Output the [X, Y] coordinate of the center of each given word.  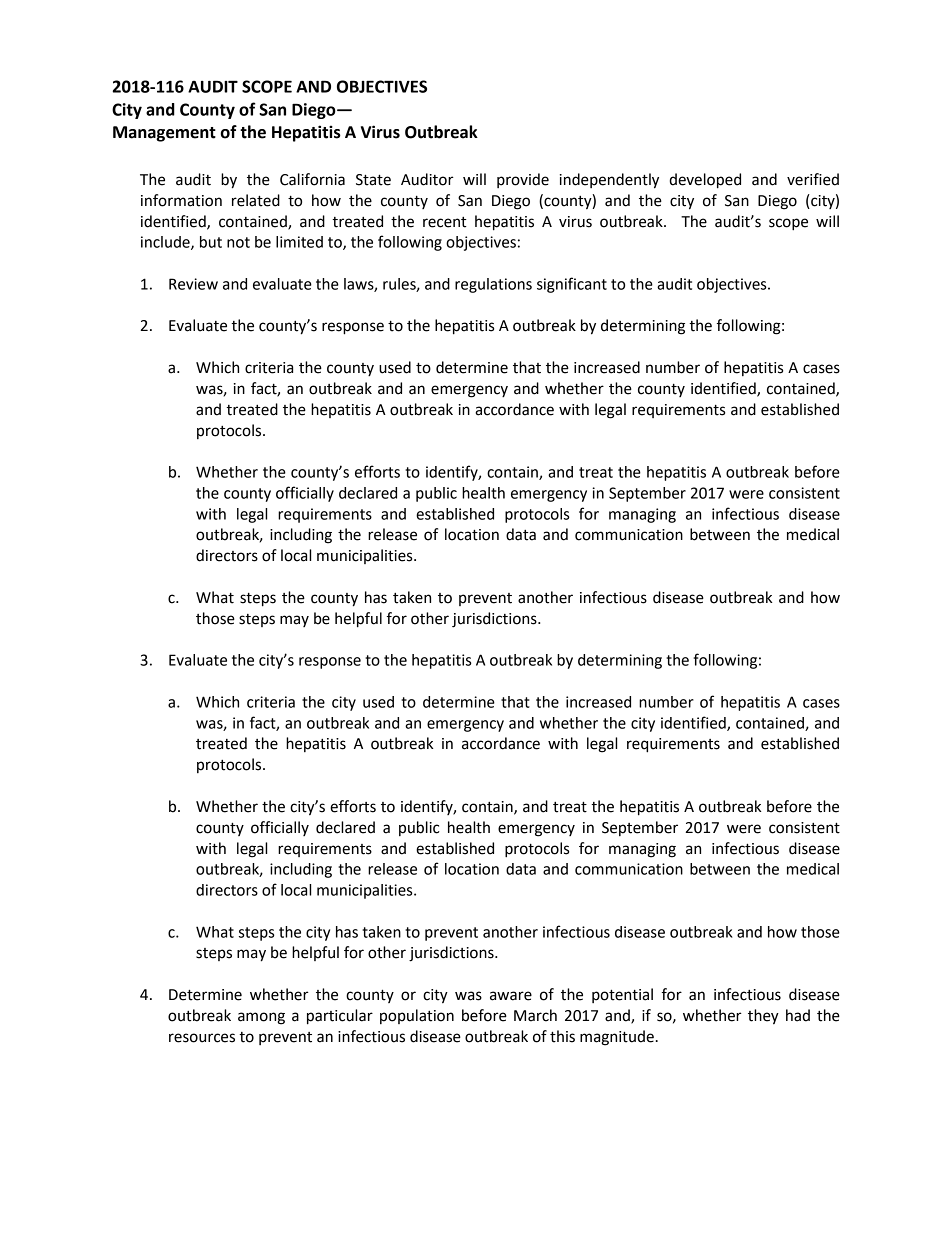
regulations [493, 285]
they [763, 1017]
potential [622, 995]
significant [572, 285]
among [261, 1018]
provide [523, 180]
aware [511, 996]
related [256, 200]
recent [445, 222]
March [535, 1015]
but [211, 242]
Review [193, 284]
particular [340, 1017]
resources [202, 1038]
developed [705, 181]
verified [813, 179]
